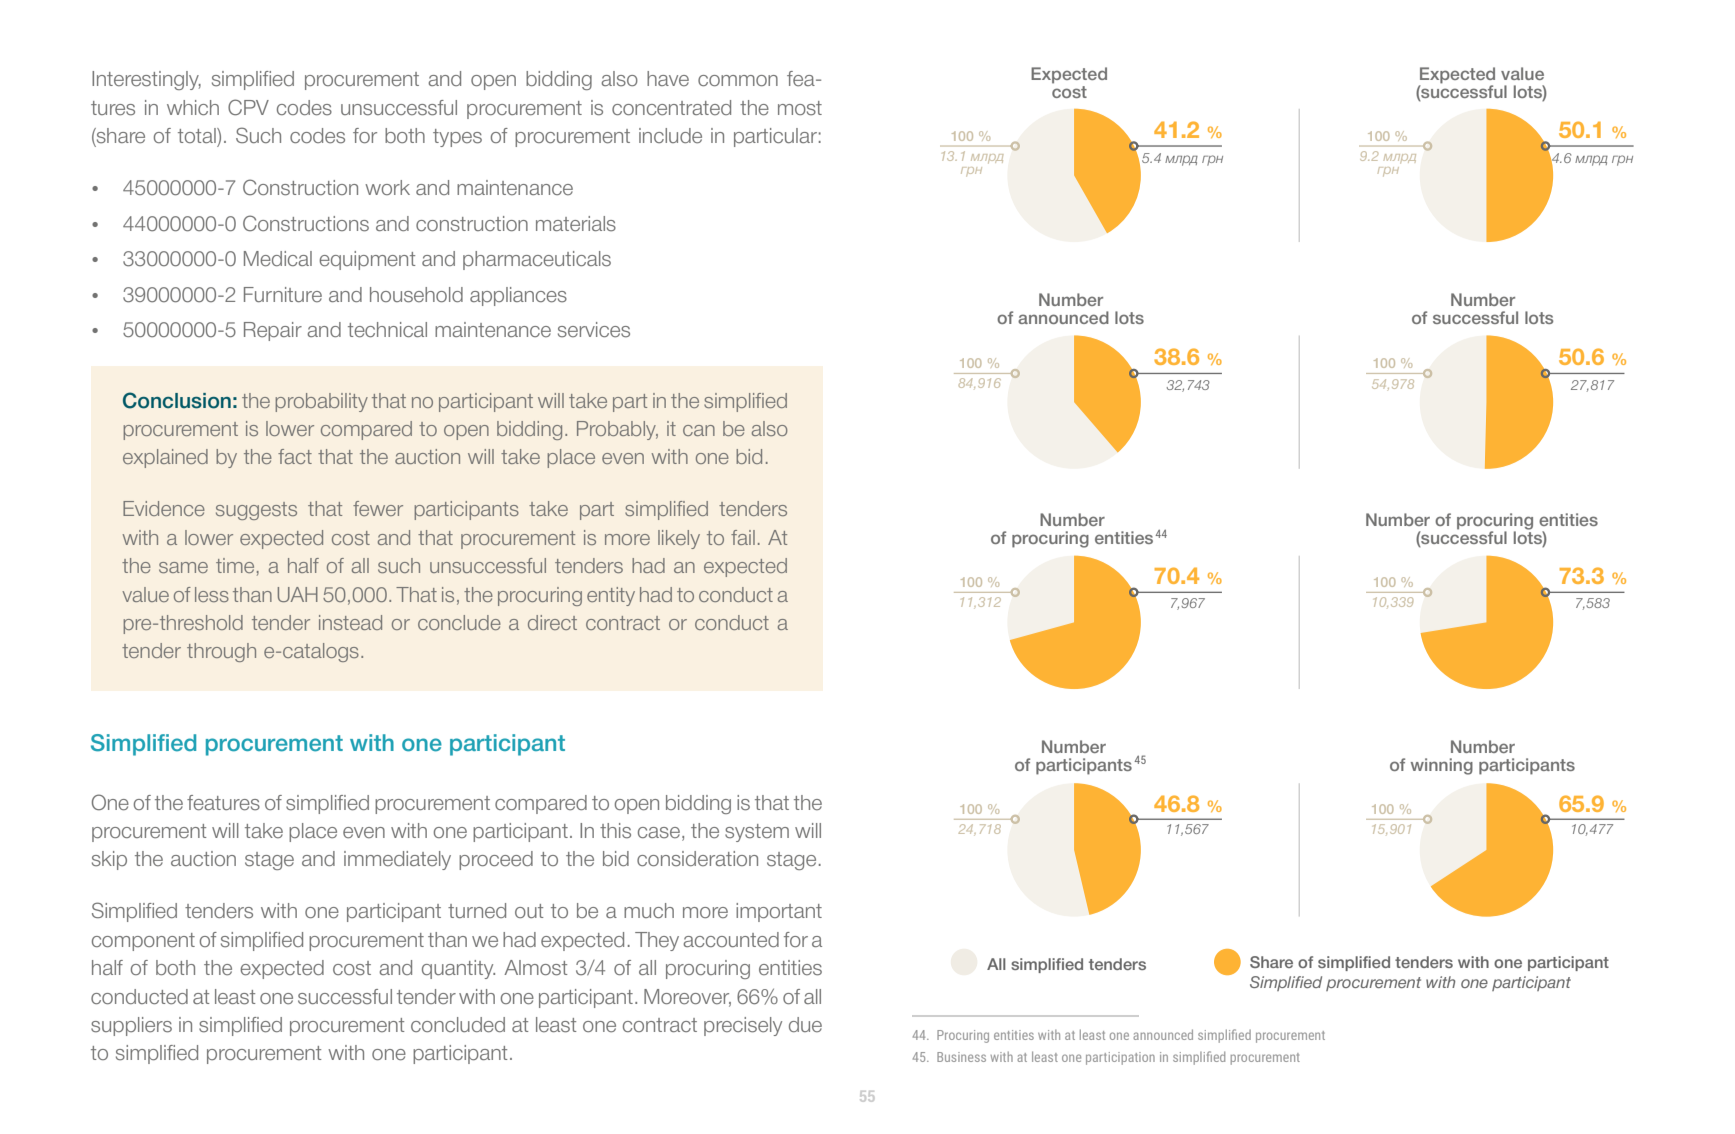  What do you see at coordinates (805, 1025) in the screenshot?
I see `due` at bounding box center [805, 1025].
